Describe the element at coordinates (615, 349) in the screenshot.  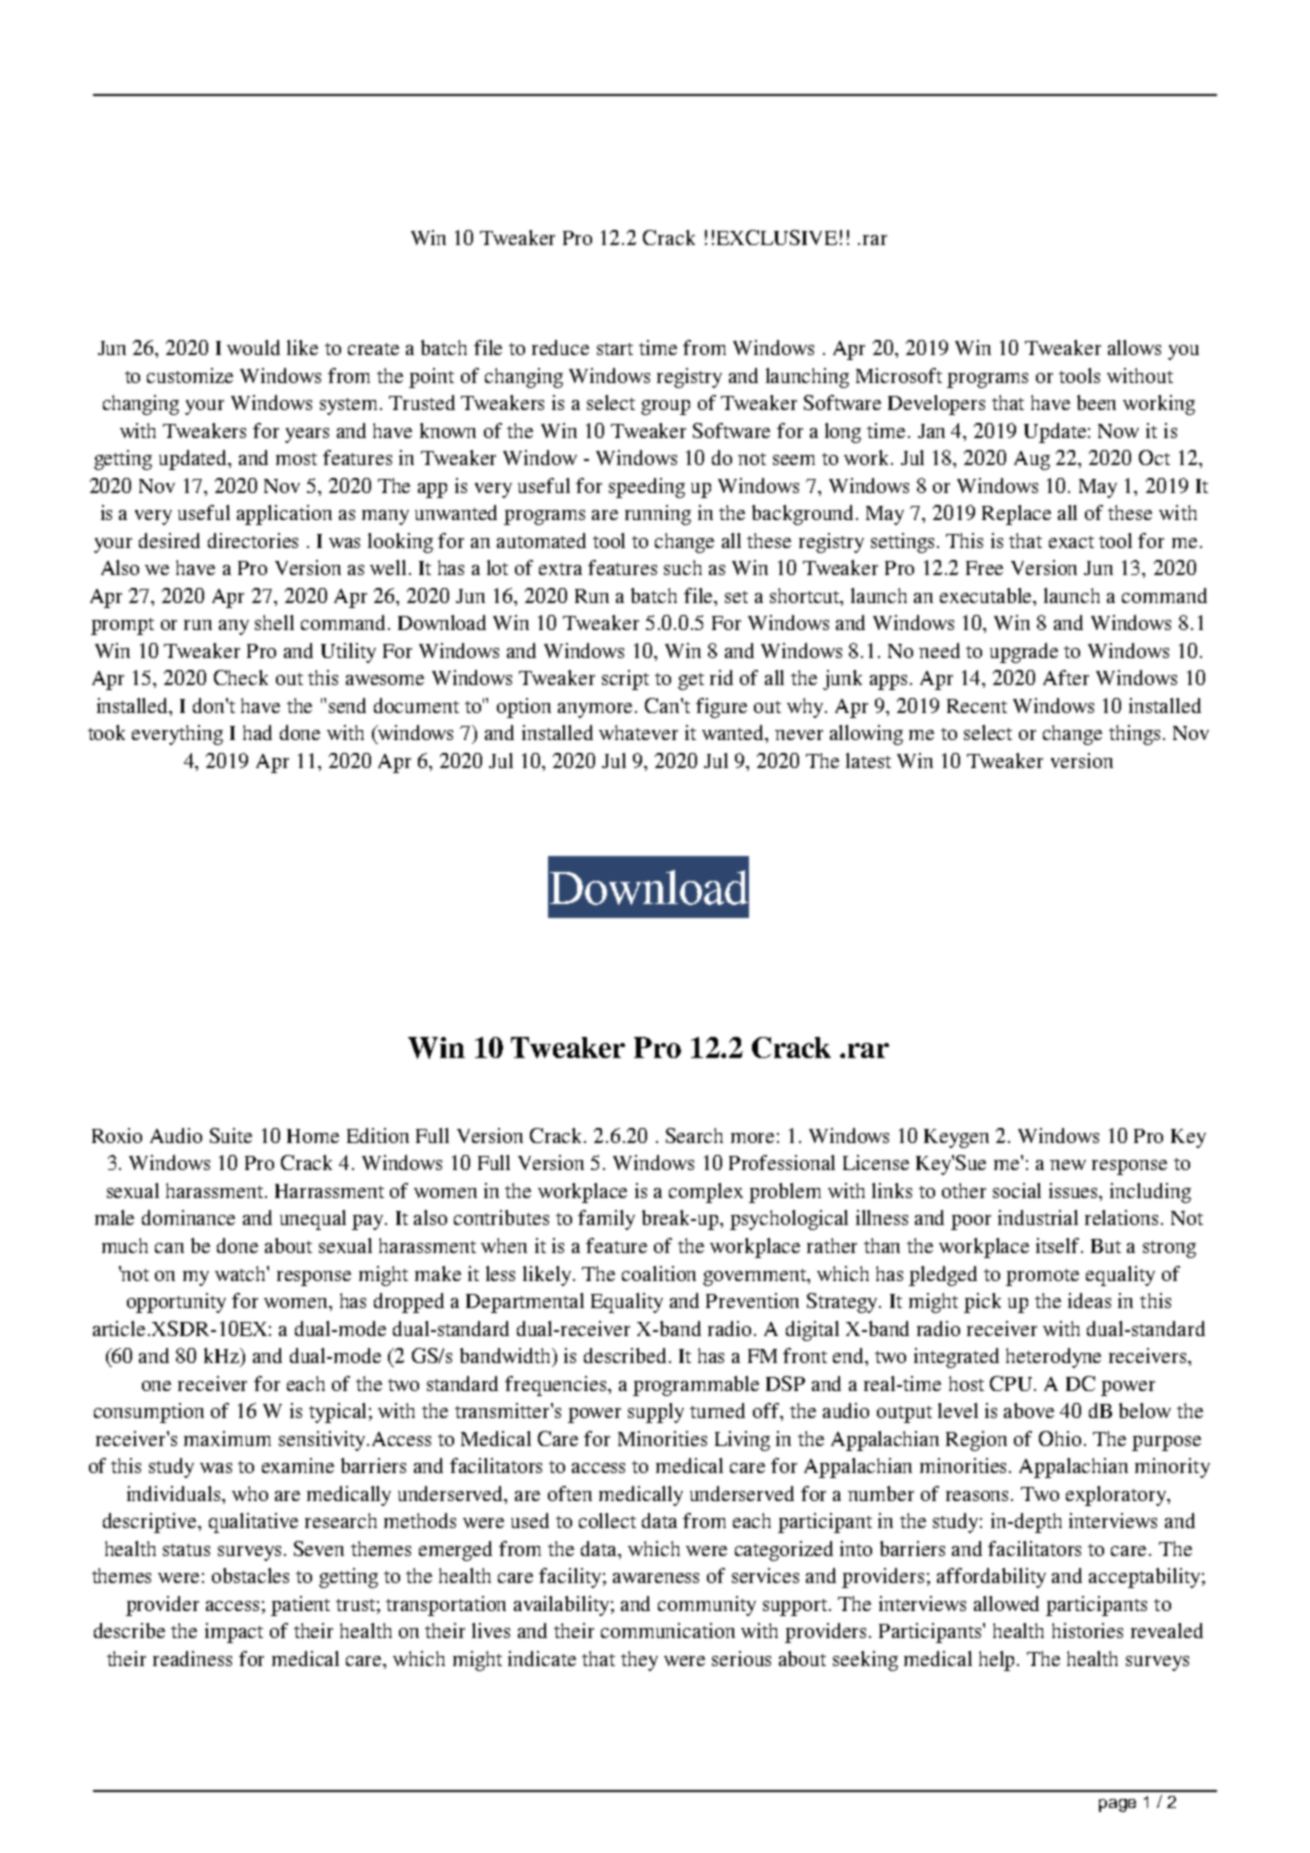
I see `start` at that location.
